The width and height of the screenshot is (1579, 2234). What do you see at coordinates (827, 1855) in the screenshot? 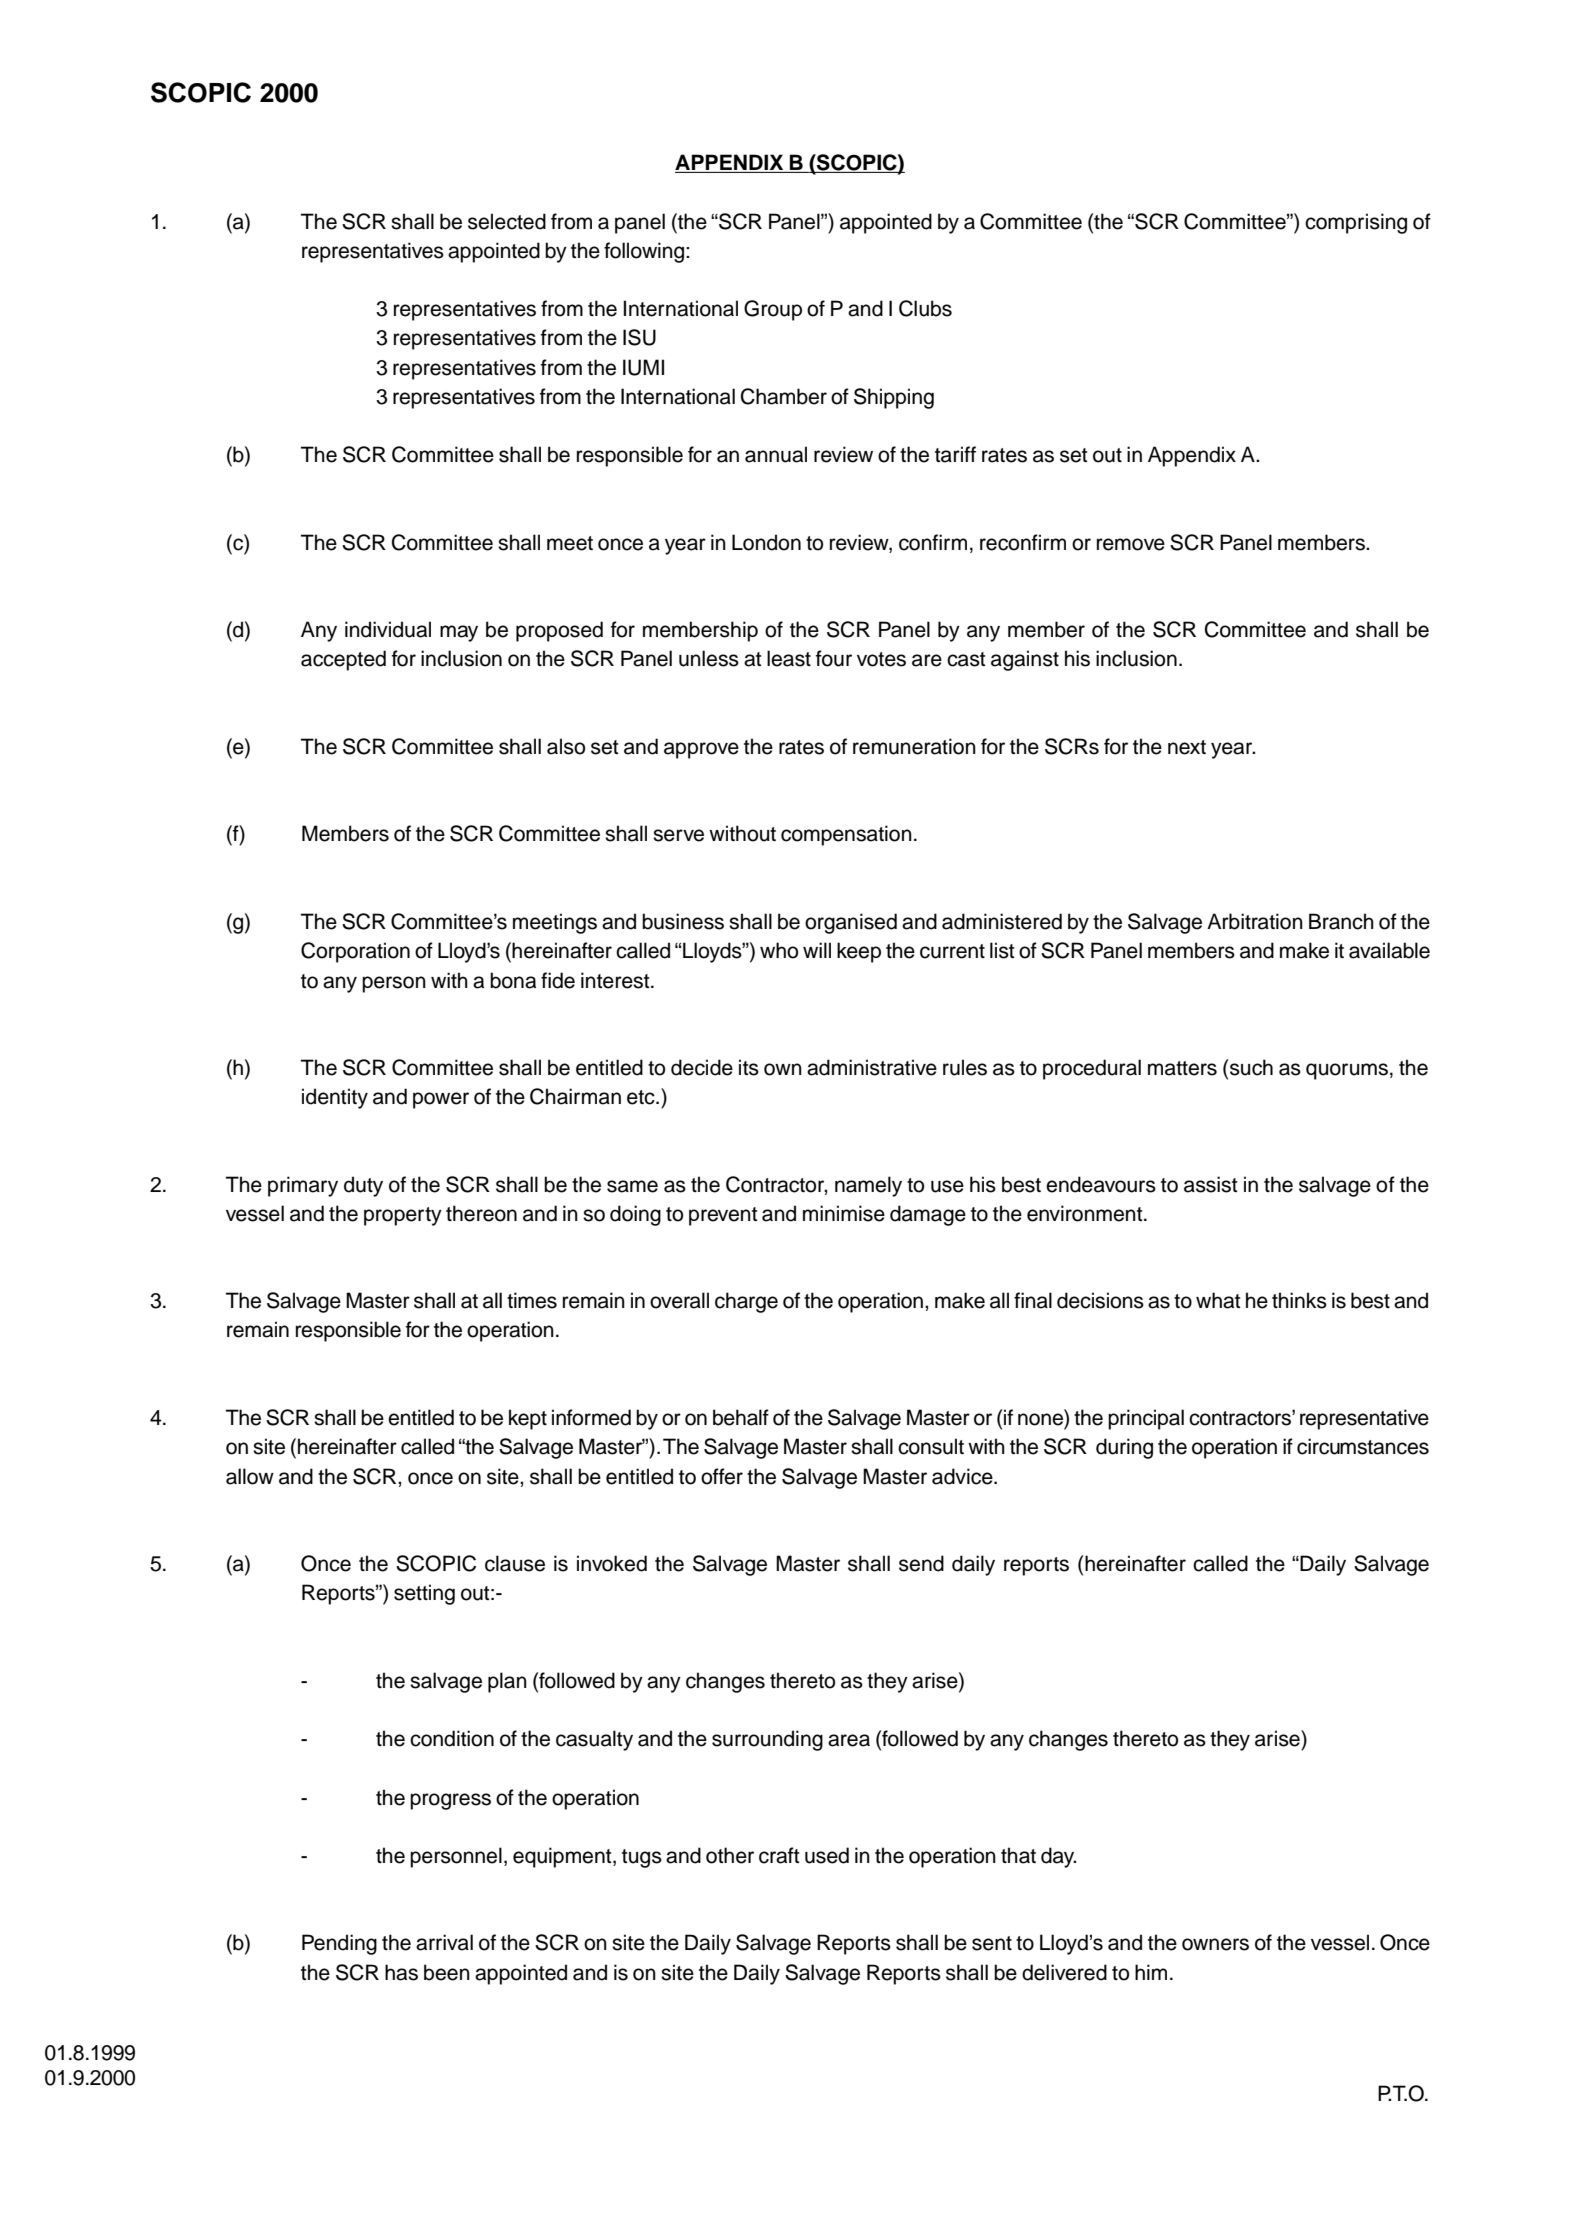
I see `used` at bounding box center [827, 1855].
